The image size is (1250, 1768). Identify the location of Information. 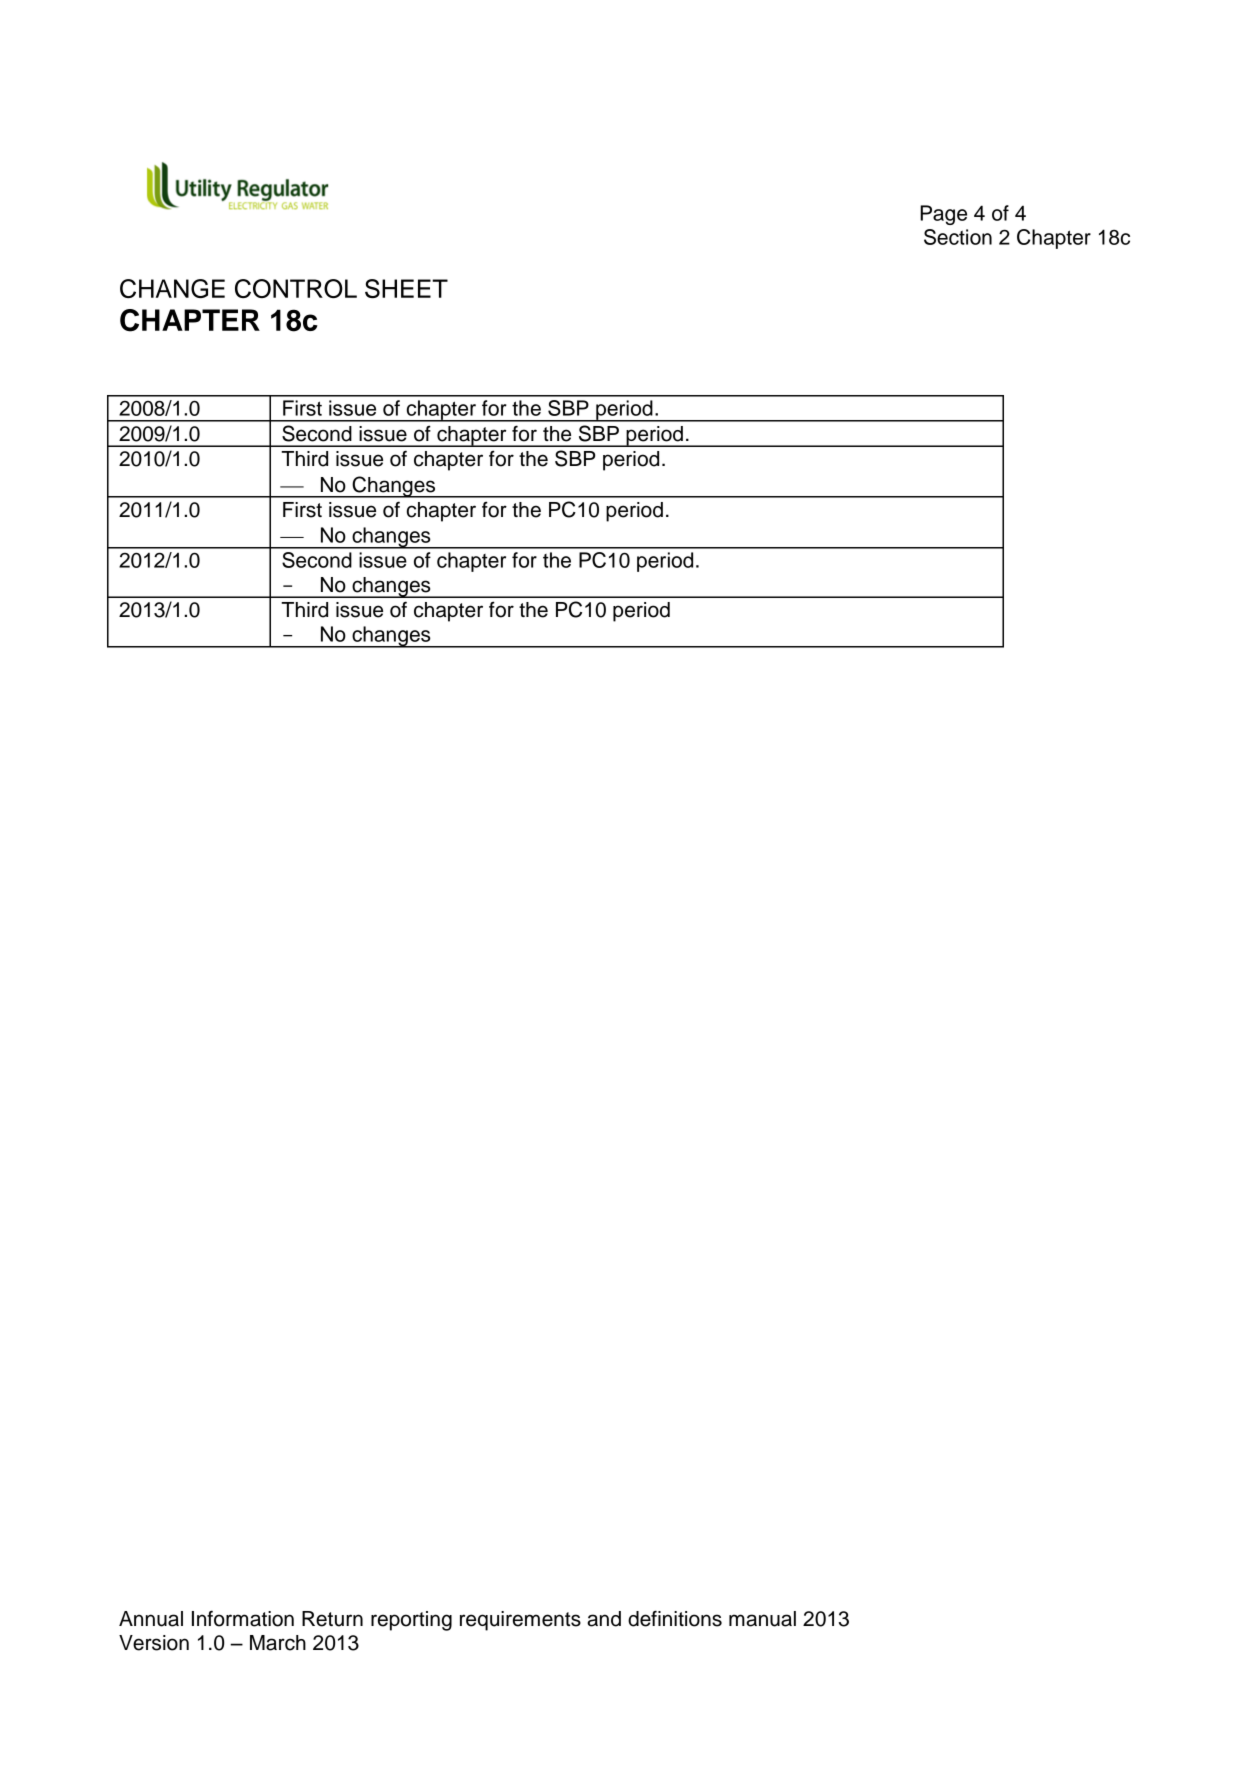
(243, 1618).
